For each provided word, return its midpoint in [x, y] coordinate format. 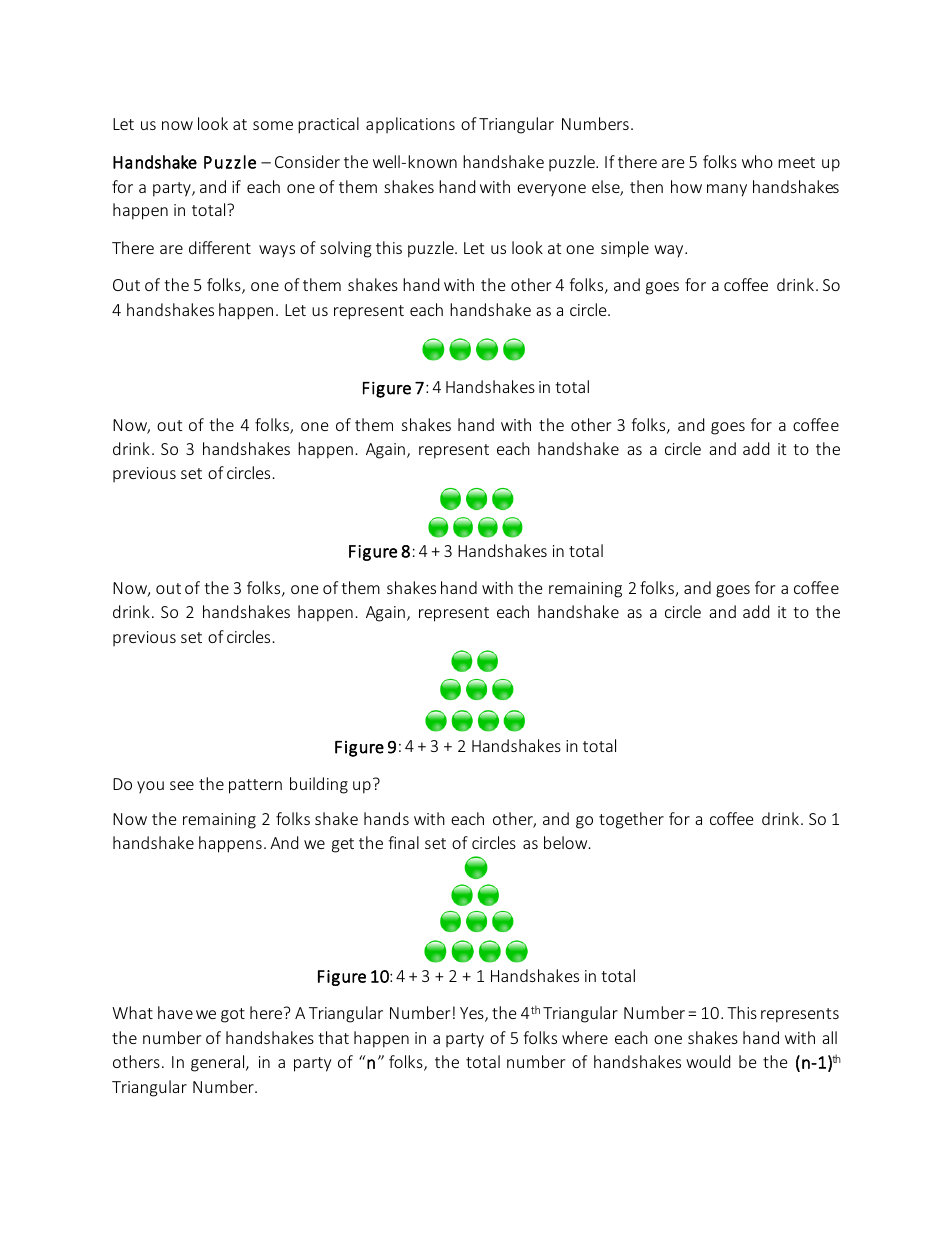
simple [625, 249]
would [708, 1061]
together [631, 820]
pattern [255, 786]
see [182, 785]
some [273, 125]
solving [346, 249]
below [567, 842]
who [757, 161]
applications [410, 125]
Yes [473, 1014]
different [220, 247]
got [233, 1015]
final [403, 842]
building [319, 785]
